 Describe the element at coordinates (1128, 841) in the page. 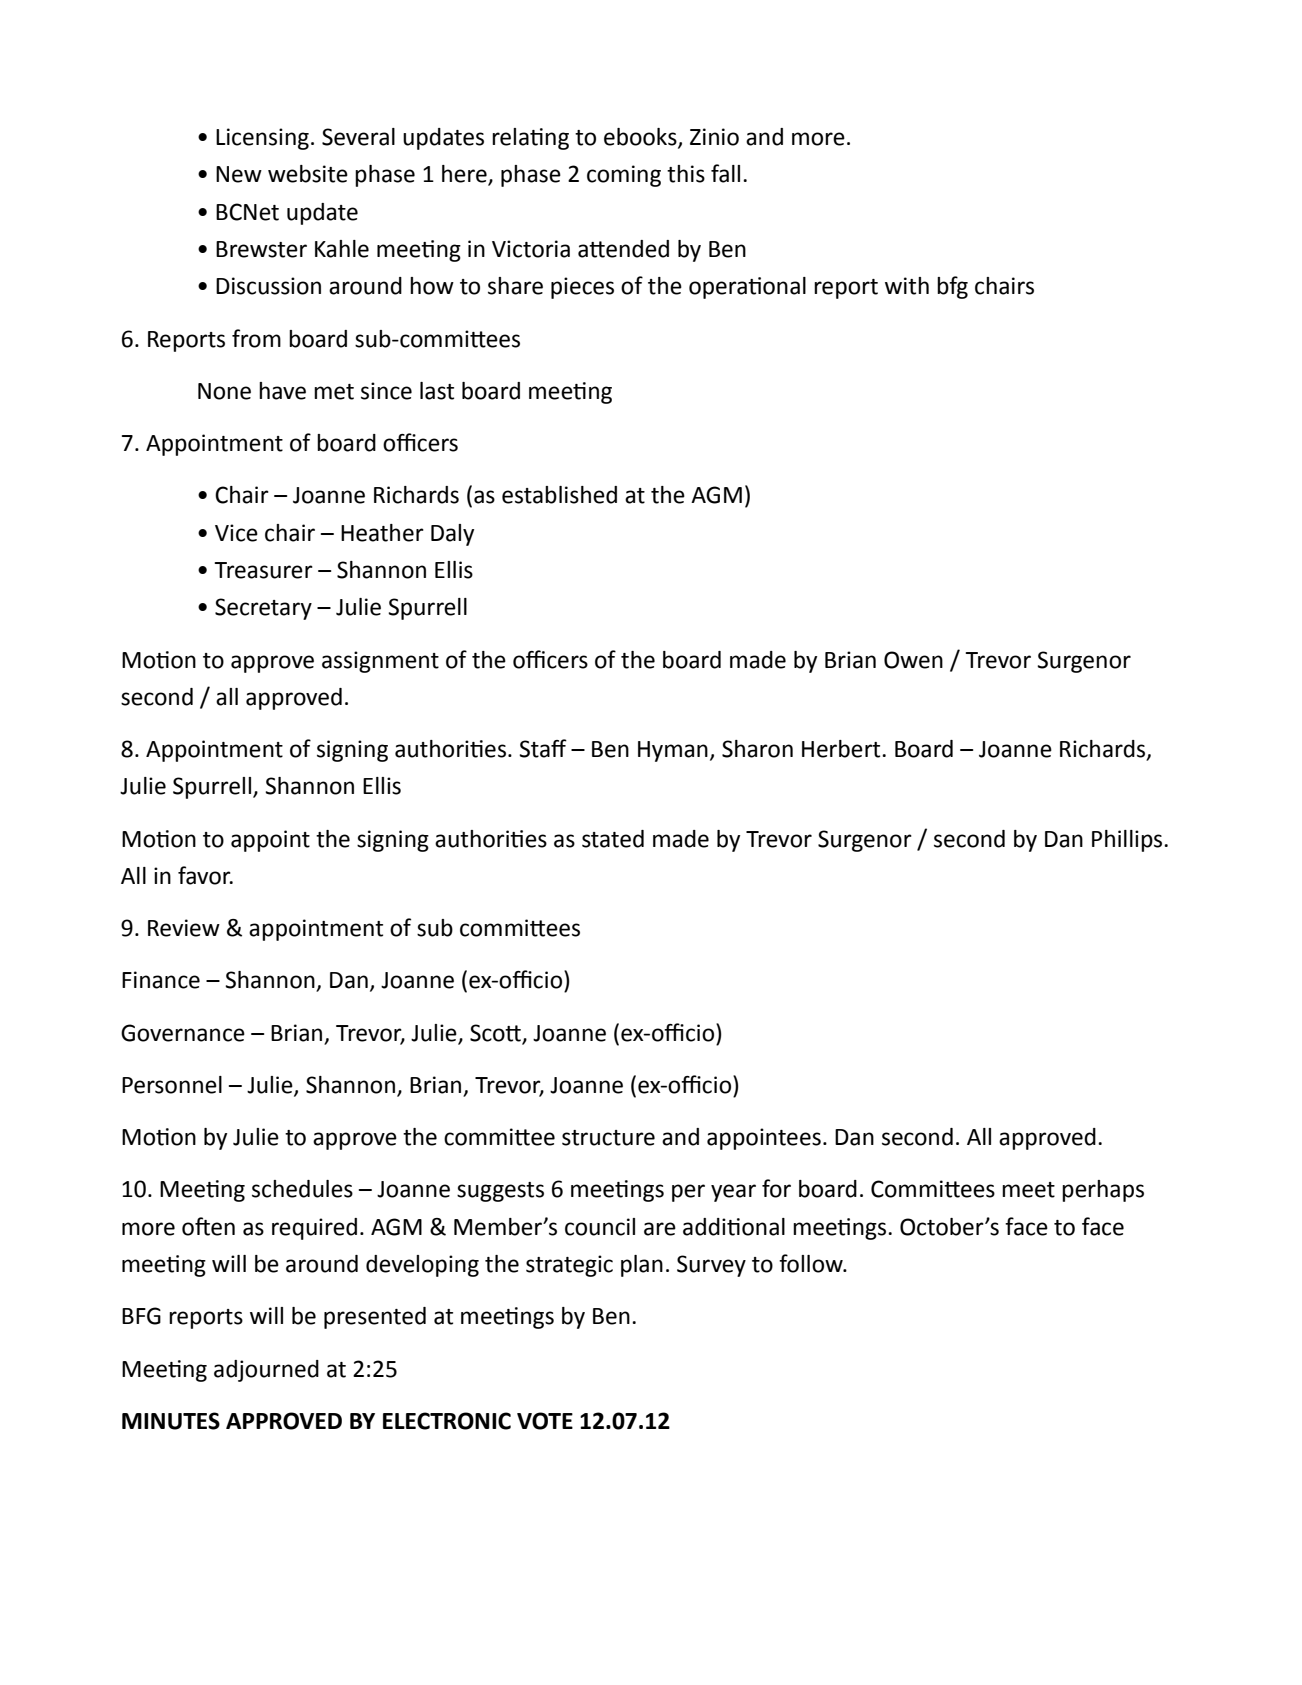

I see `Phillips` at that location.
